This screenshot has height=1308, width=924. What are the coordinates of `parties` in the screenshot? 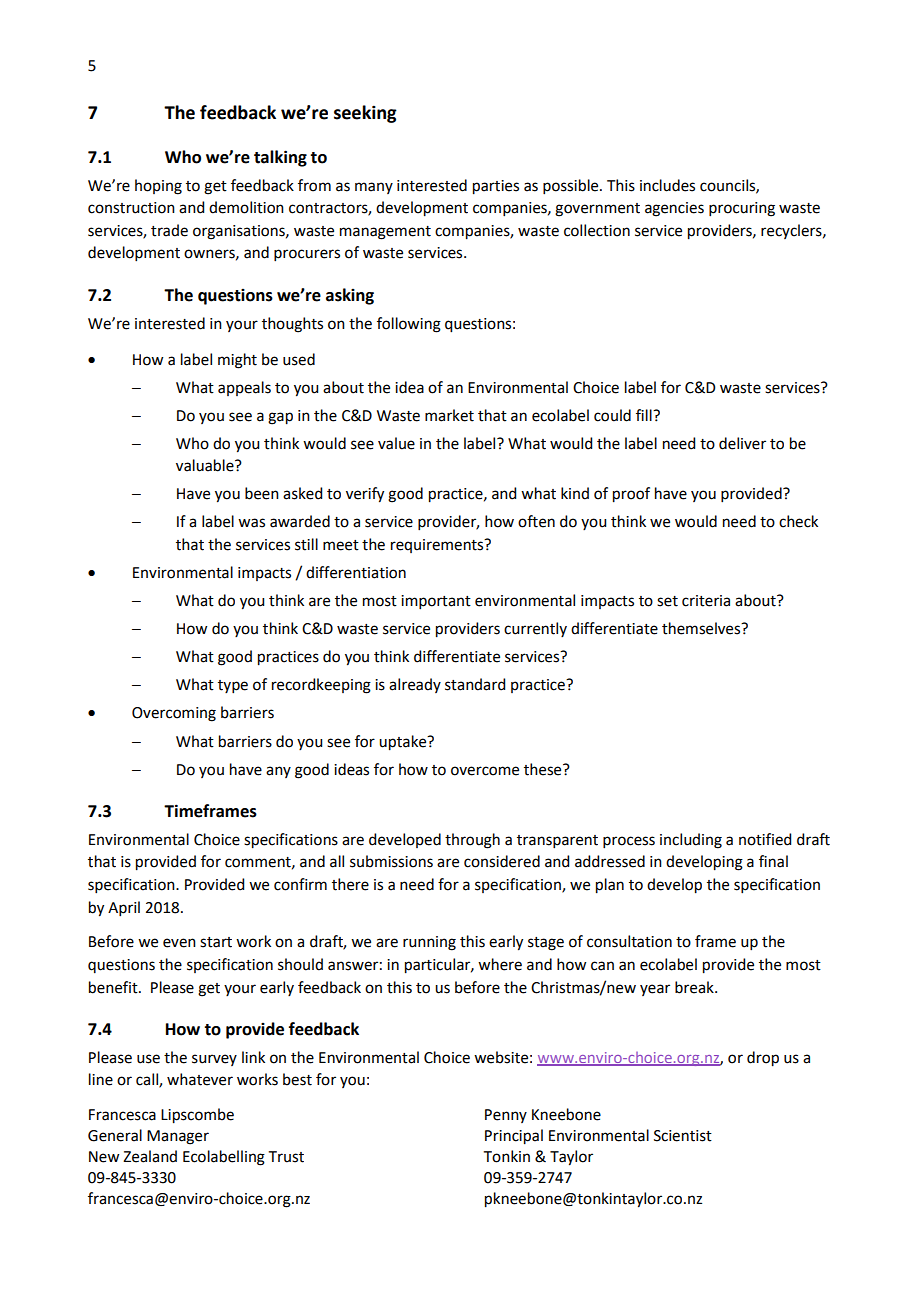 It's located at (496, 187).
